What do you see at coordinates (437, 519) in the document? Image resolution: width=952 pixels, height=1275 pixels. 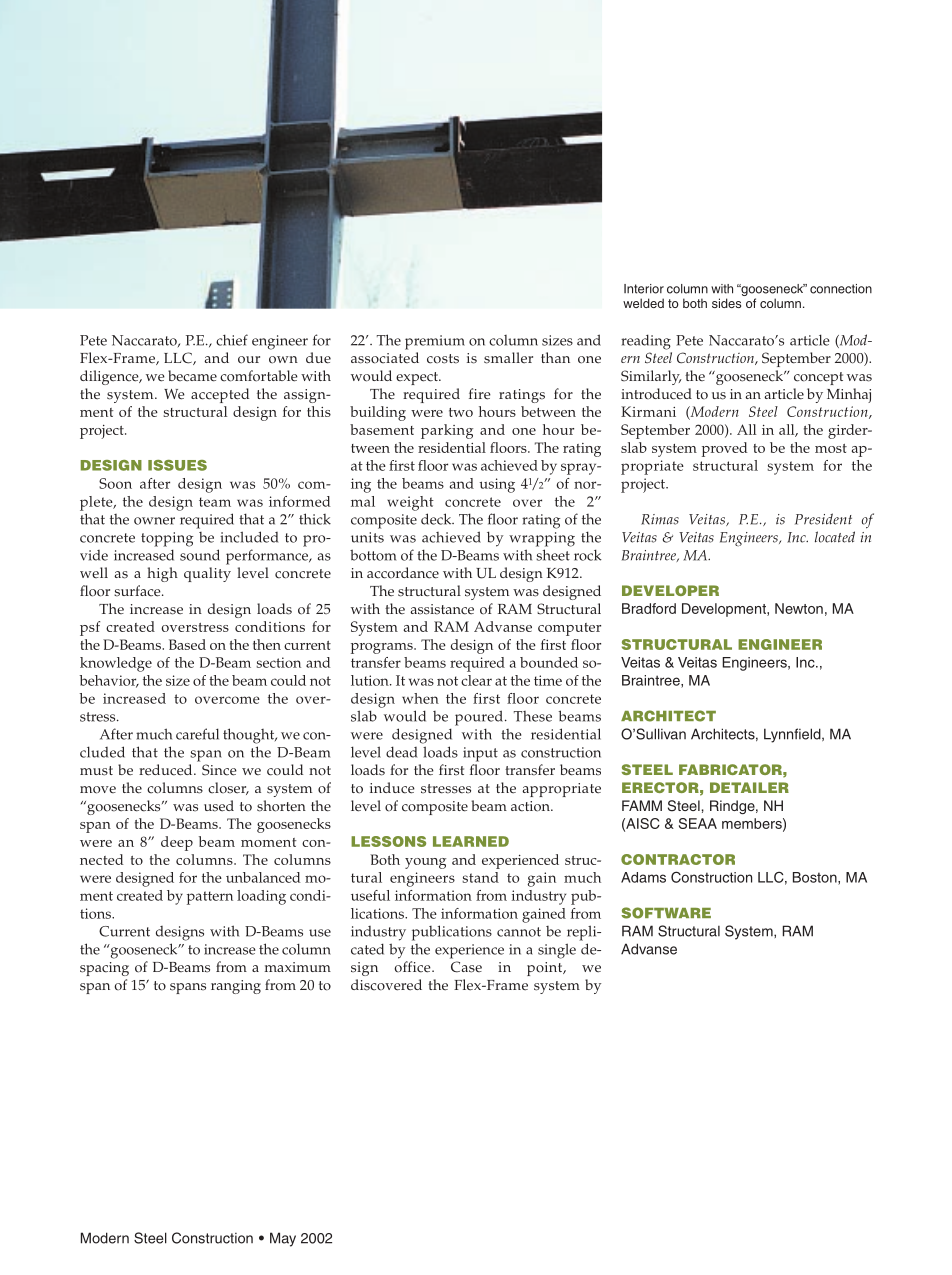 I see `deck` at bounding box center [437, 519].
